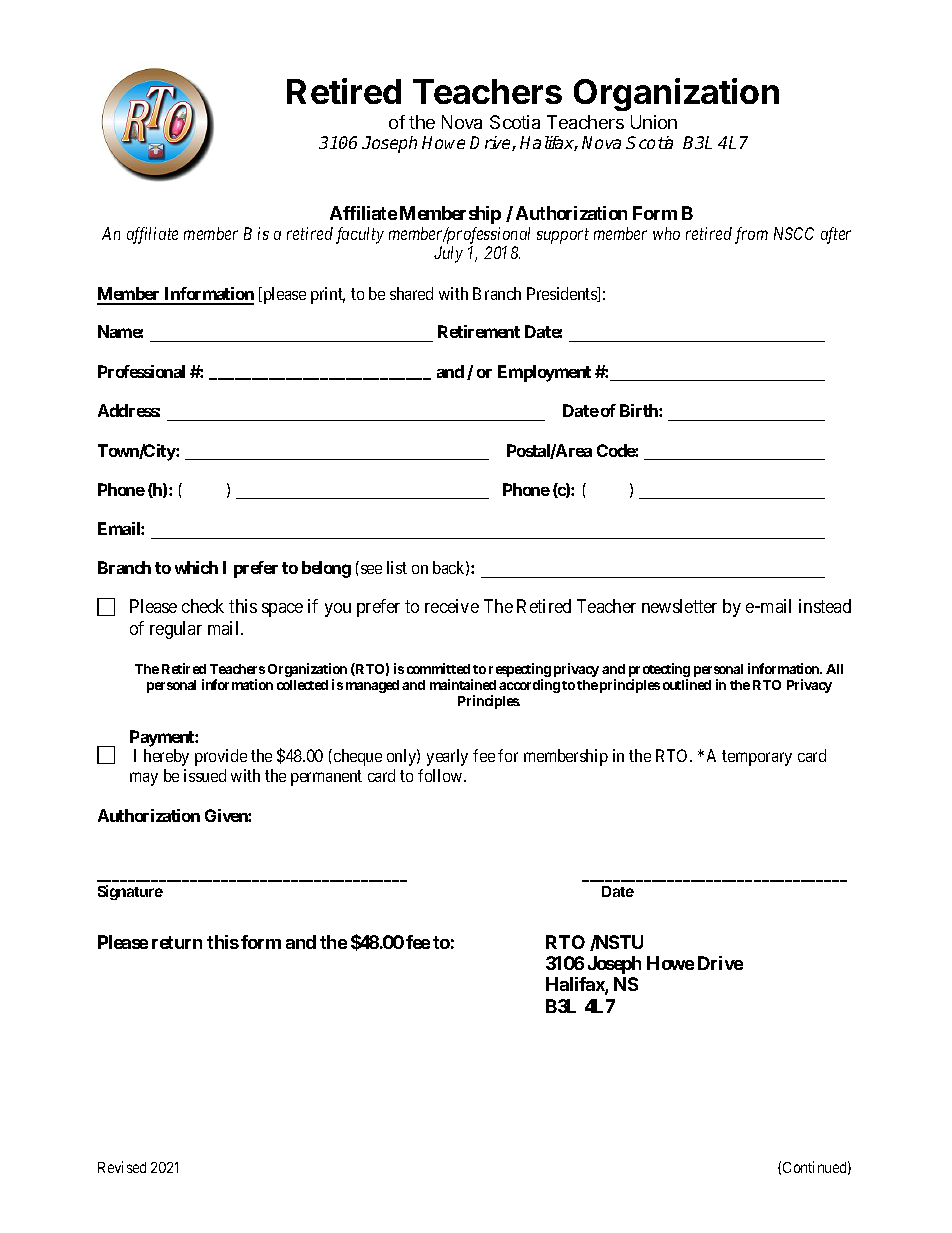  Describe the element at coordinates (122, 1167) in the screenshot. I see `Revised` at that location.
